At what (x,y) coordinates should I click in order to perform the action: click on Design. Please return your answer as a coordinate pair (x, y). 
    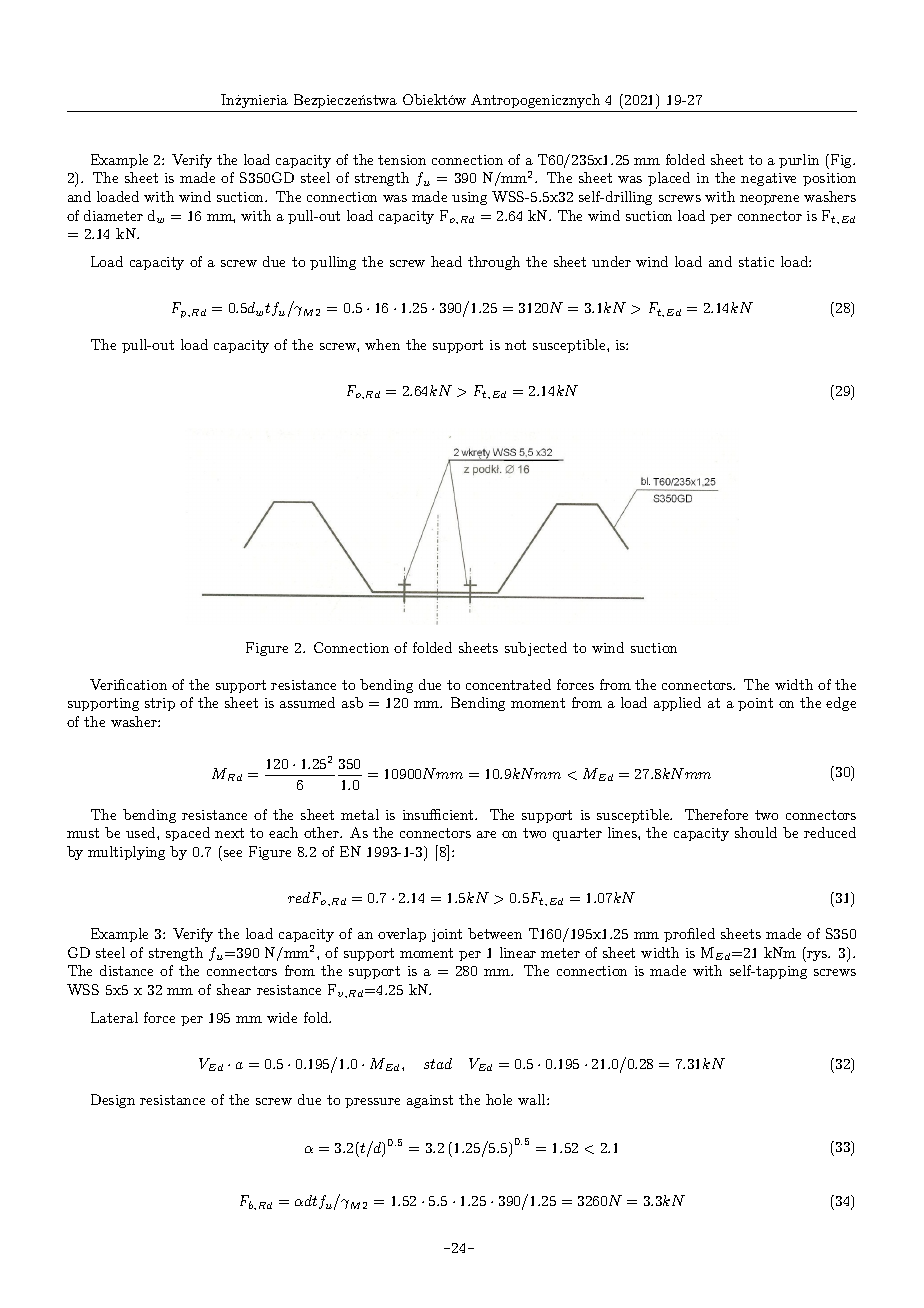
    Looking at the image, I should click on (113, 1101).
